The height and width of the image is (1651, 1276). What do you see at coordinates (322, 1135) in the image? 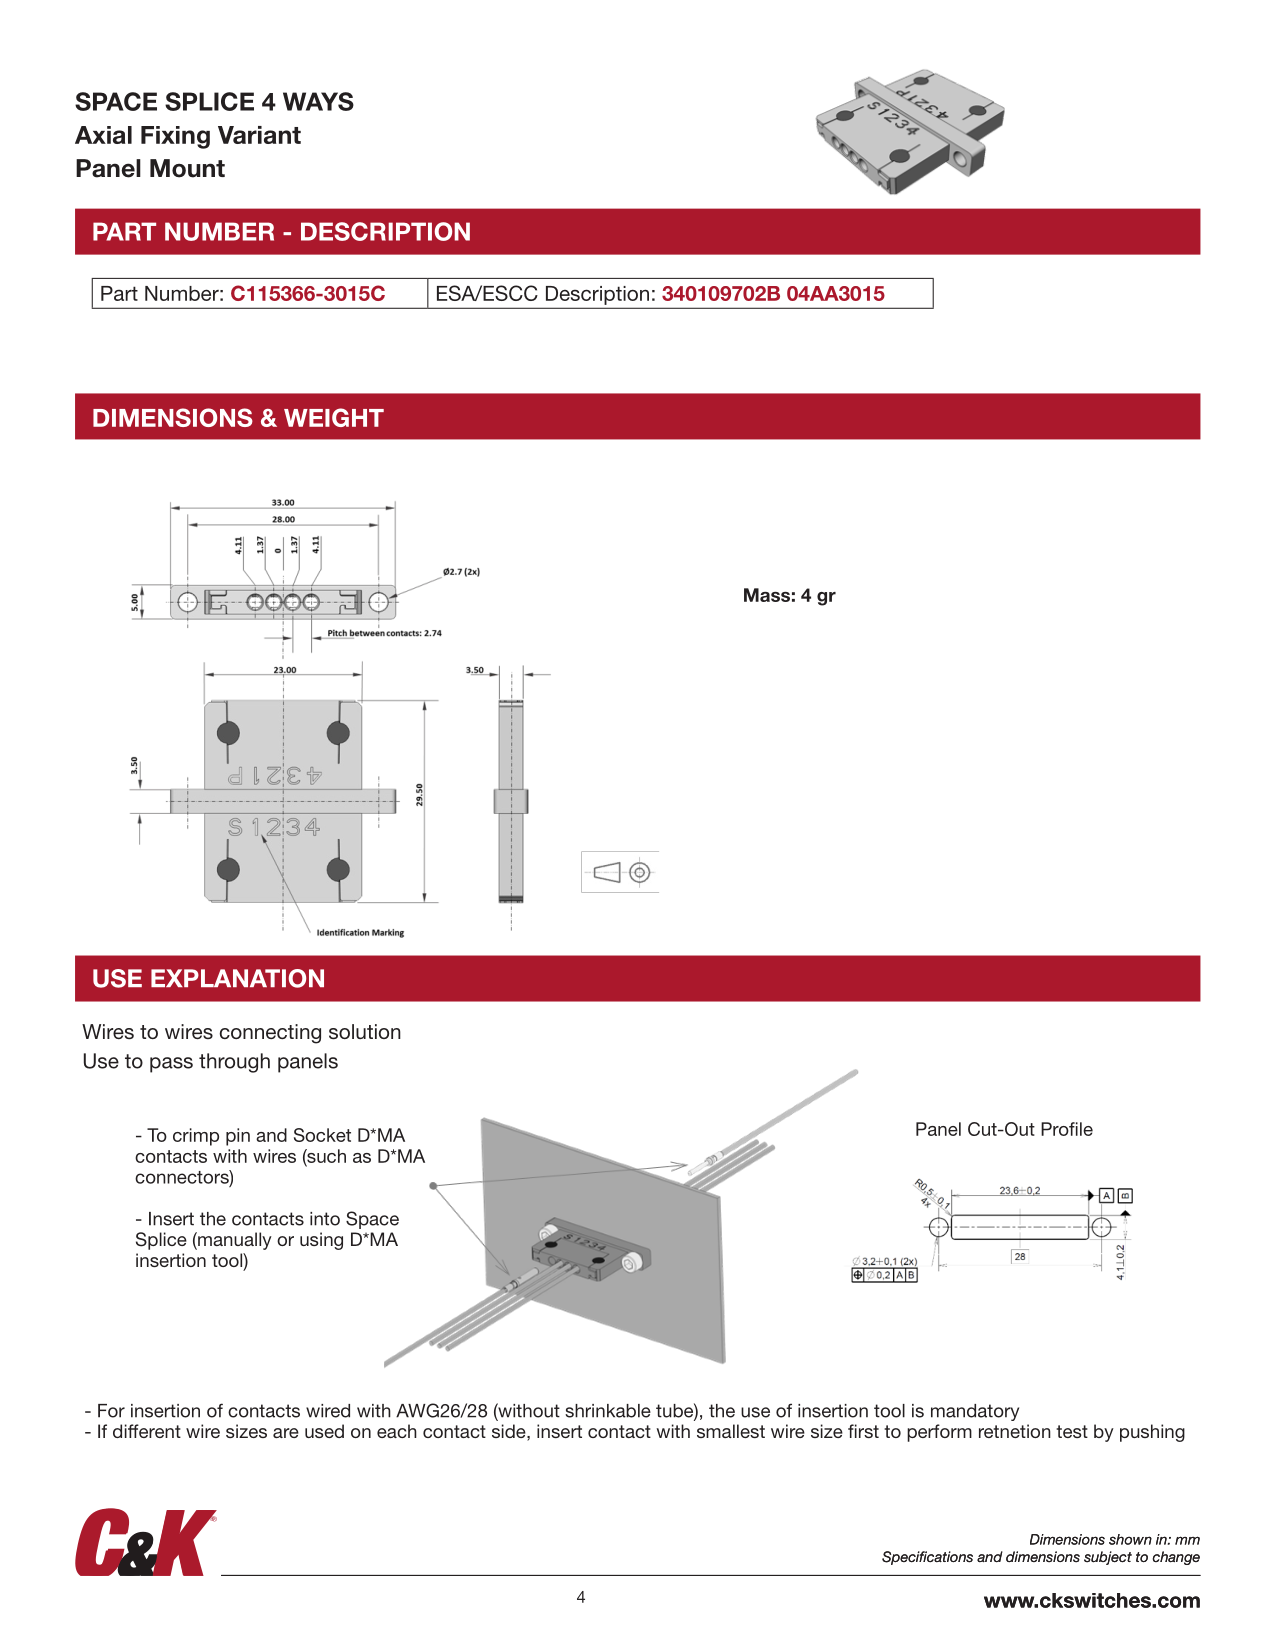
I see `Socket` at bounding box center [322, 1135].
